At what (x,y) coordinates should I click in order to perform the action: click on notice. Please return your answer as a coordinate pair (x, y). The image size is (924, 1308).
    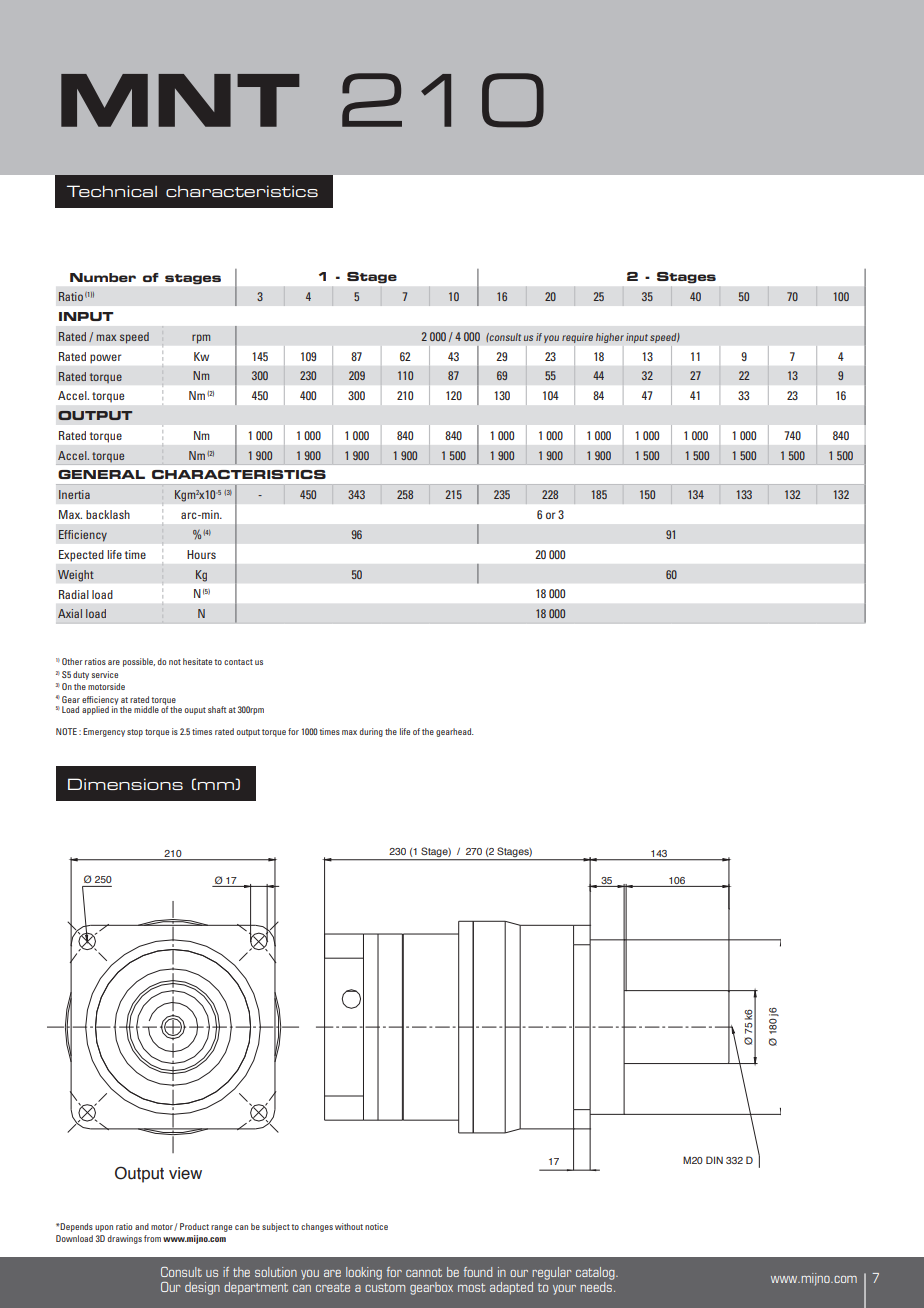
    Looking at the image, I should click on (376, 1226).
